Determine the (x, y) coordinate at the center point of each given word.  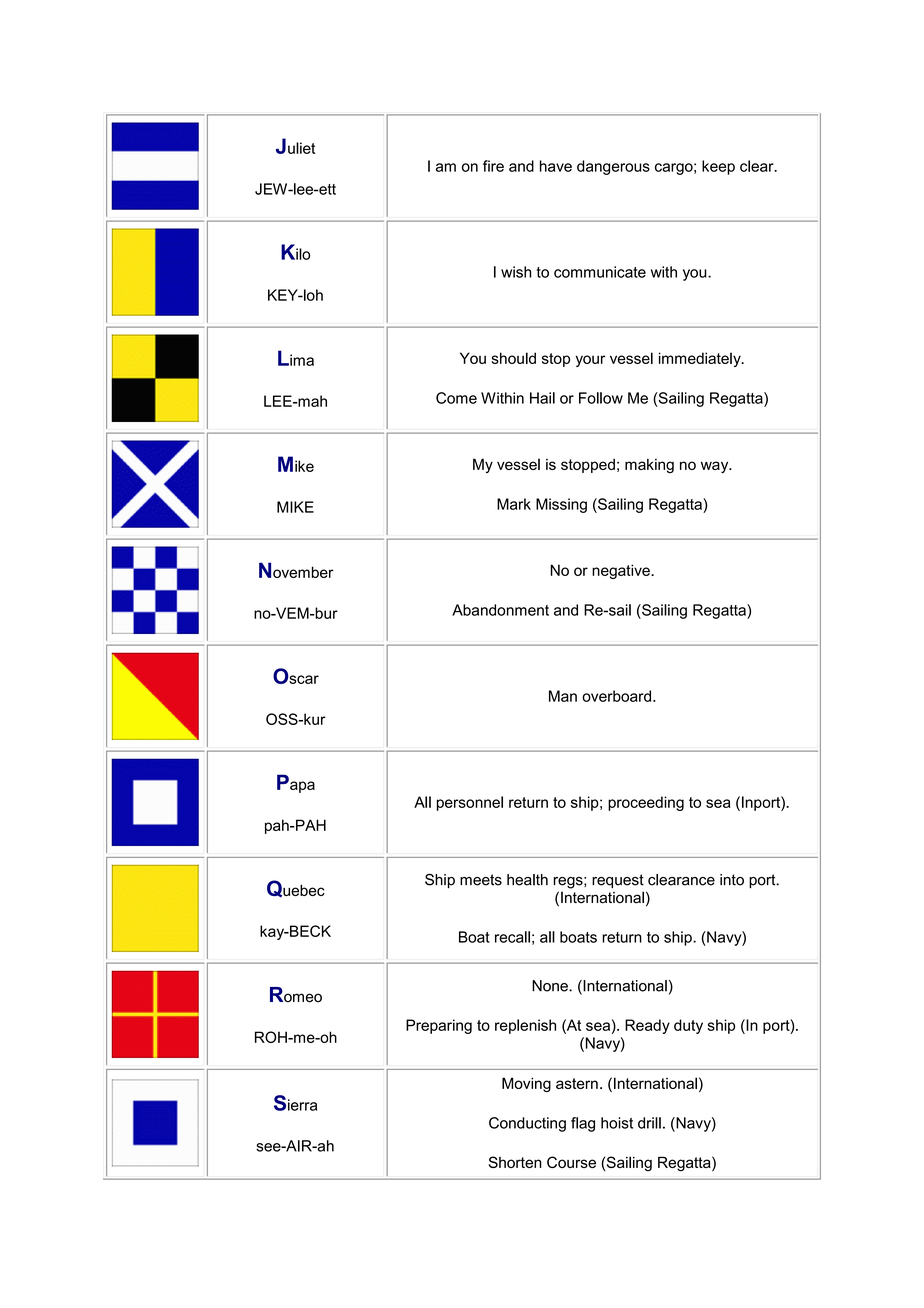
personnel (470, 803)
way (716, 467)
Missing (561, 505)
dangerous (613, 167)
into (732, 880)
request (618, 881)
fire (493, 166)
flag (583, 1124)
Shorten (515, 1162)
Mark (514, 504)
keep (718, 167)
